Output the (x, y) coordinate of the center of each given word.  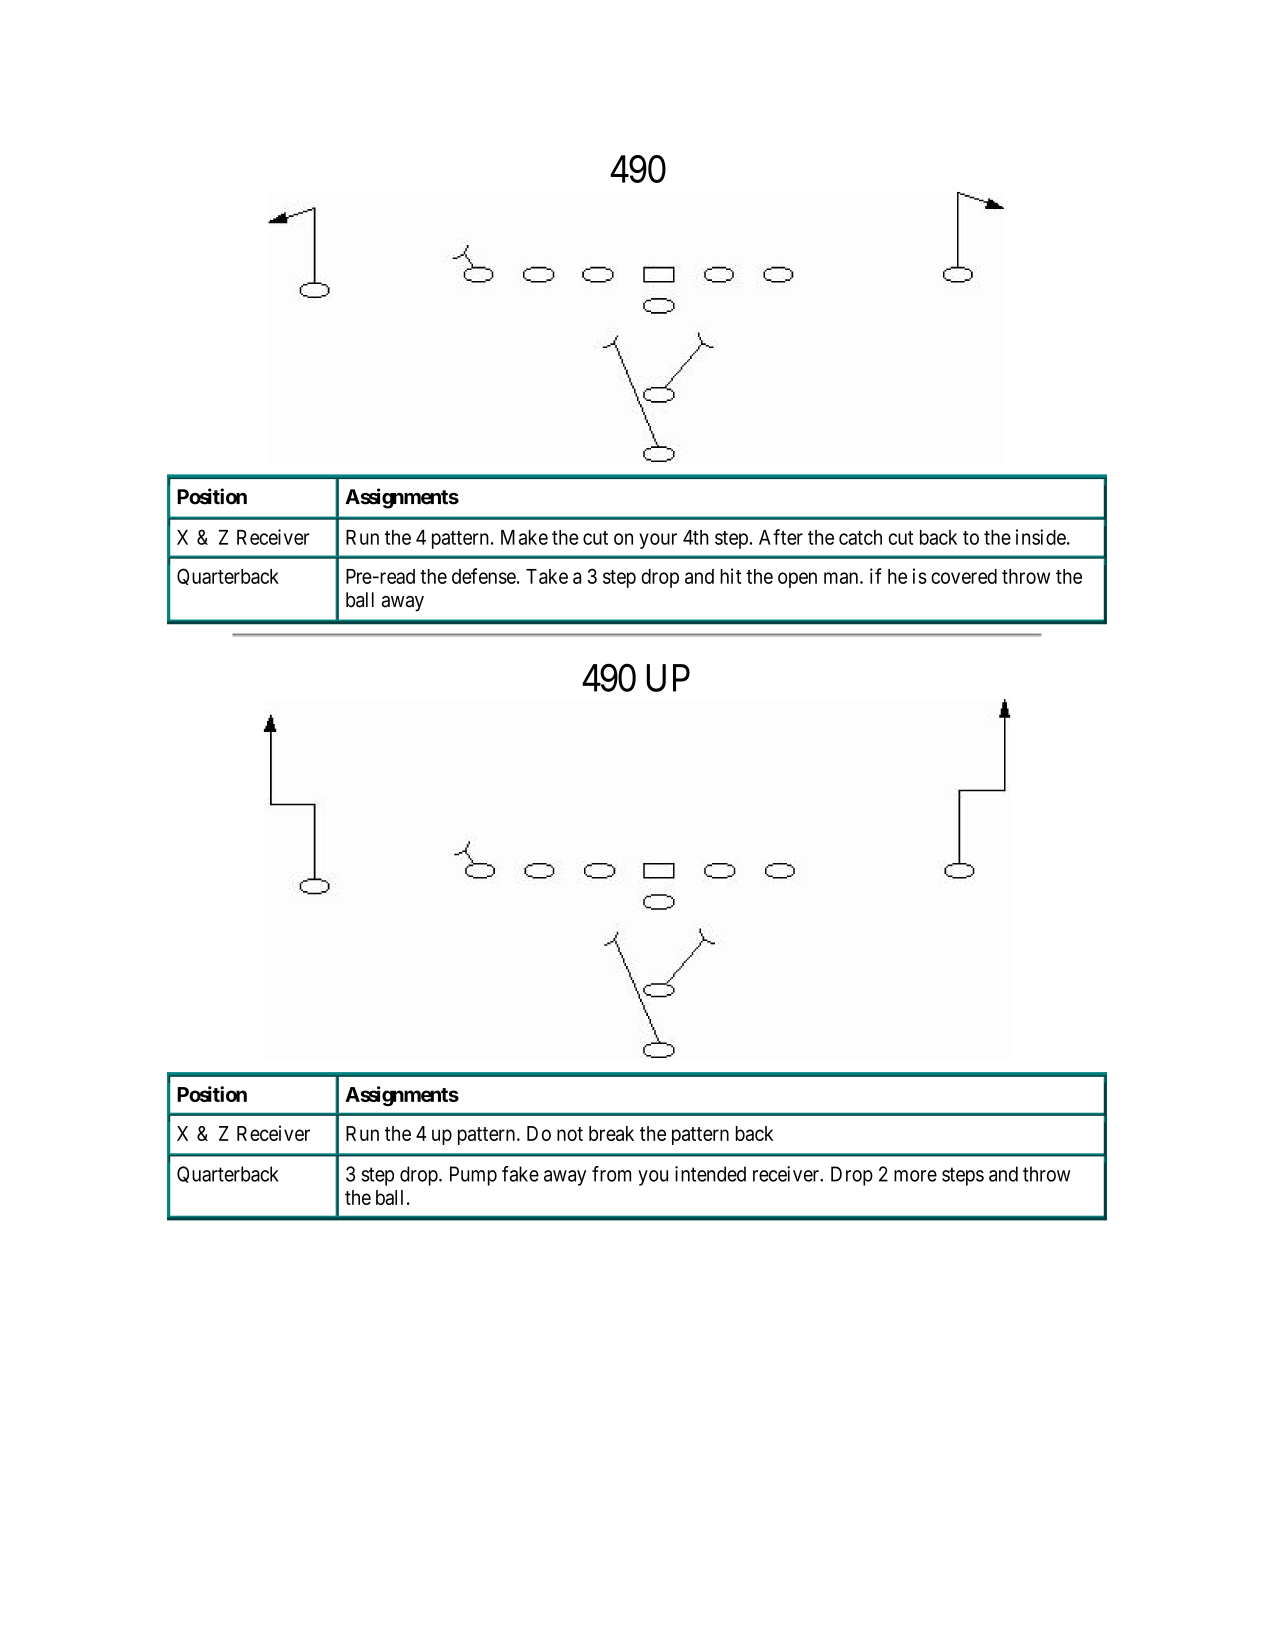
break (611, 1133)
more (915, 1176)
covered (964, 576)
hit (731, 576)
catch (860, 537)
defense (484, 576)
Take (547, 576)
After (781, 537)
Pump (473, 1176)
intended (710, 1174)
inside (1041, 537)
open (797, 580)
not (570, 1134)
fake (520, 1174)
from (611, 1174)
